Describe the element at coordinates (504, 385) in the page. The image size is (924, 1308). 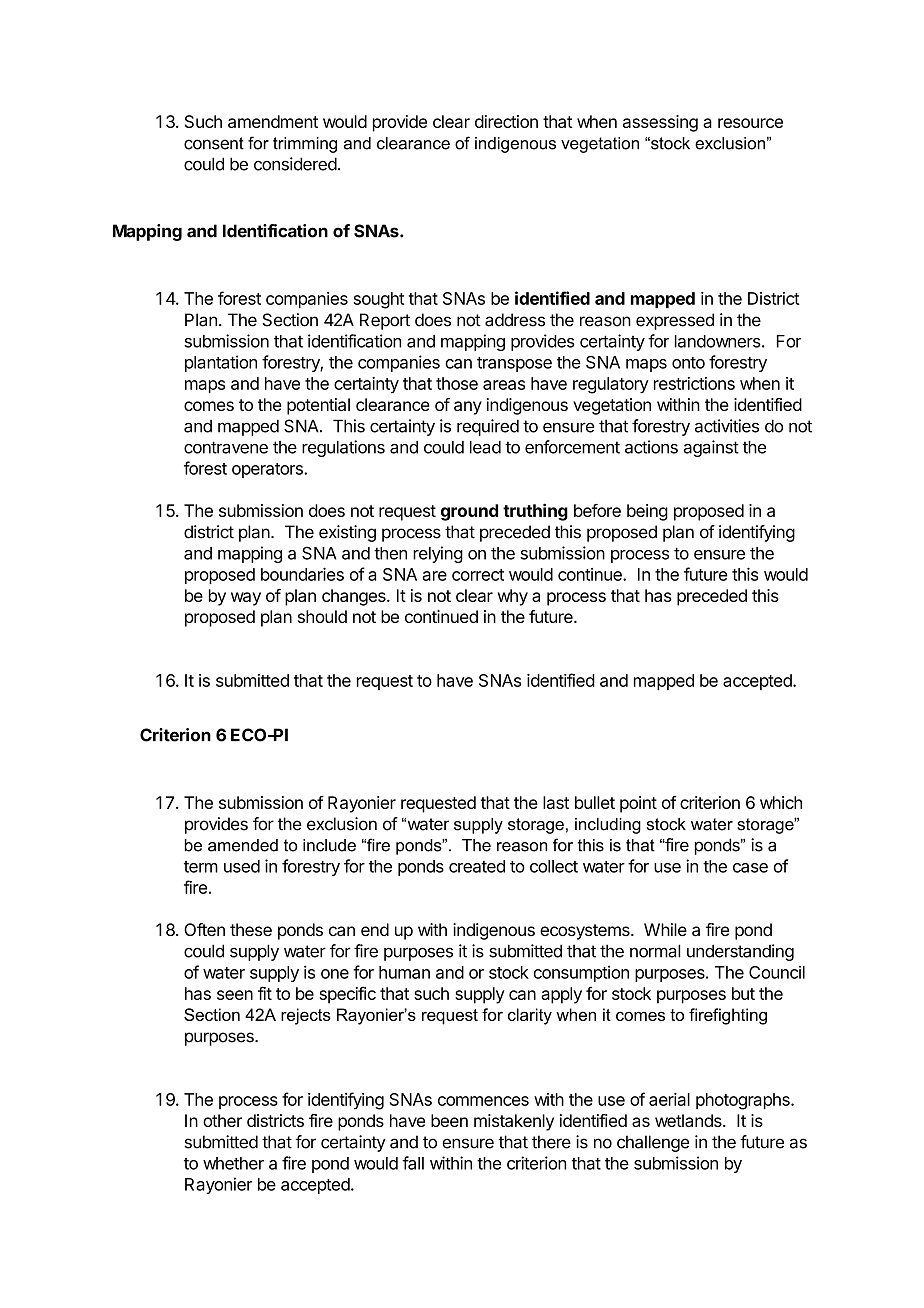
I see `areas` at that location.
